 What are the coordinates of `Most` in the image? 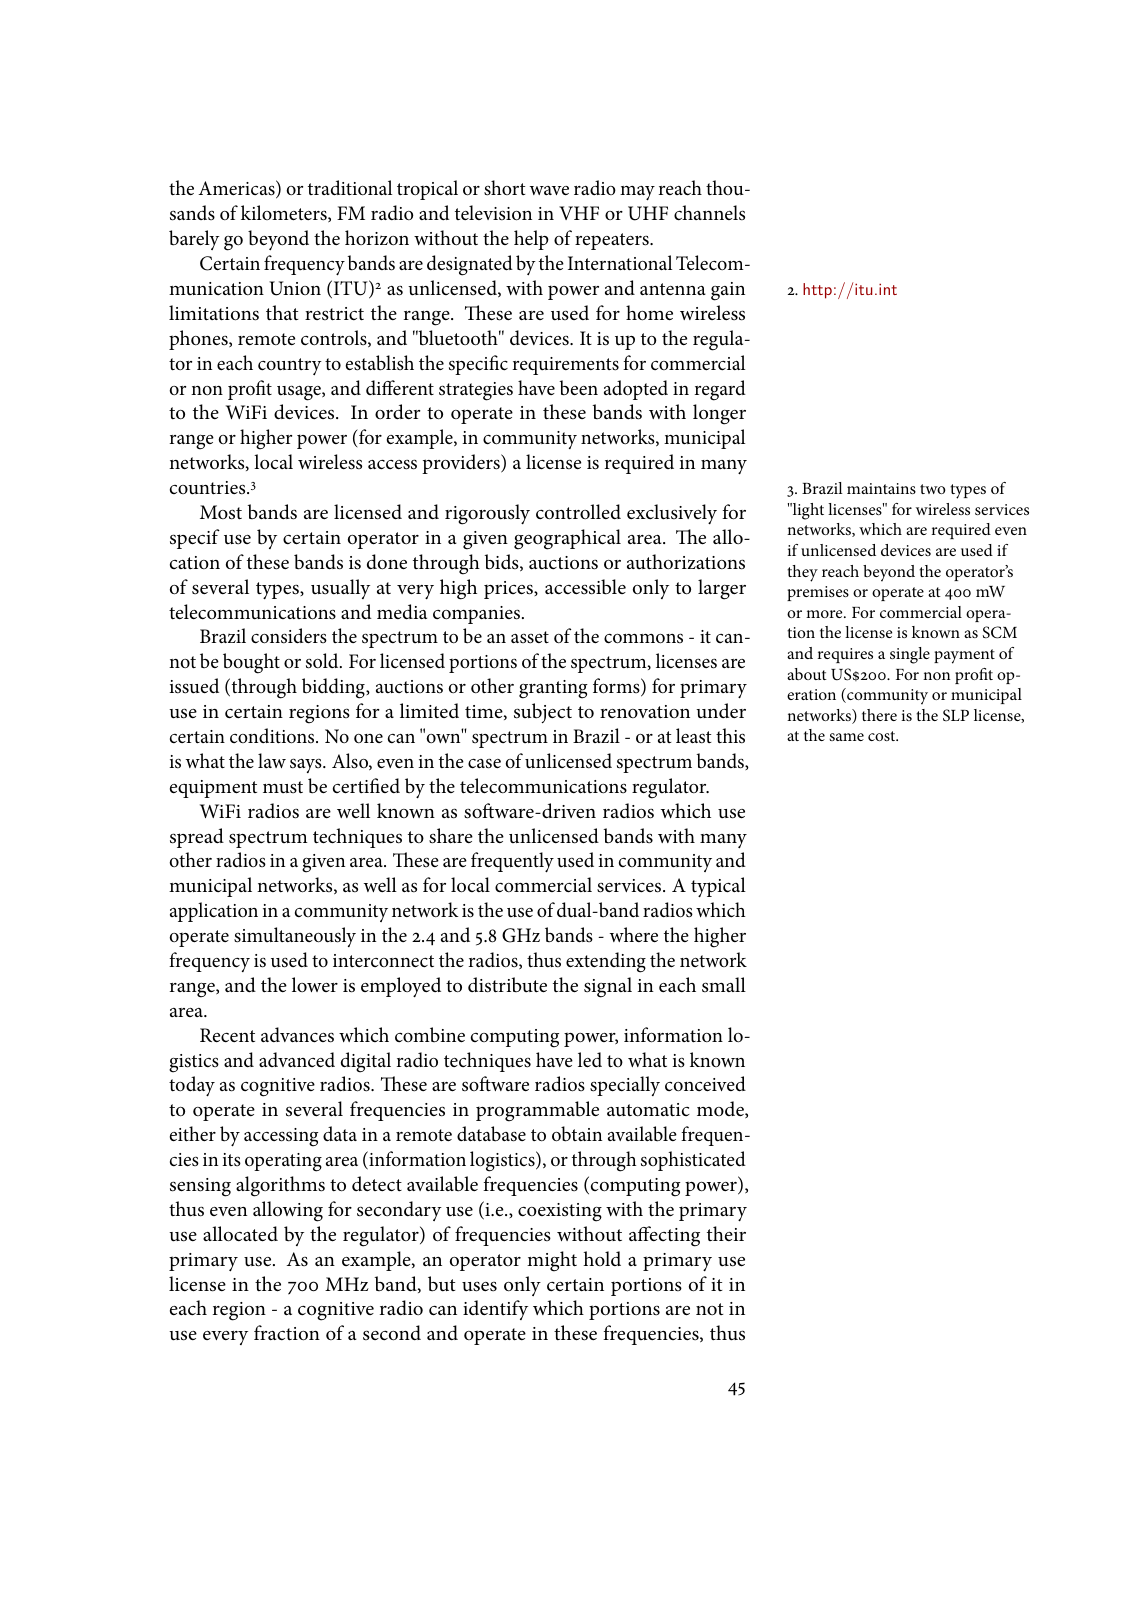 It's located at (221, 512).
